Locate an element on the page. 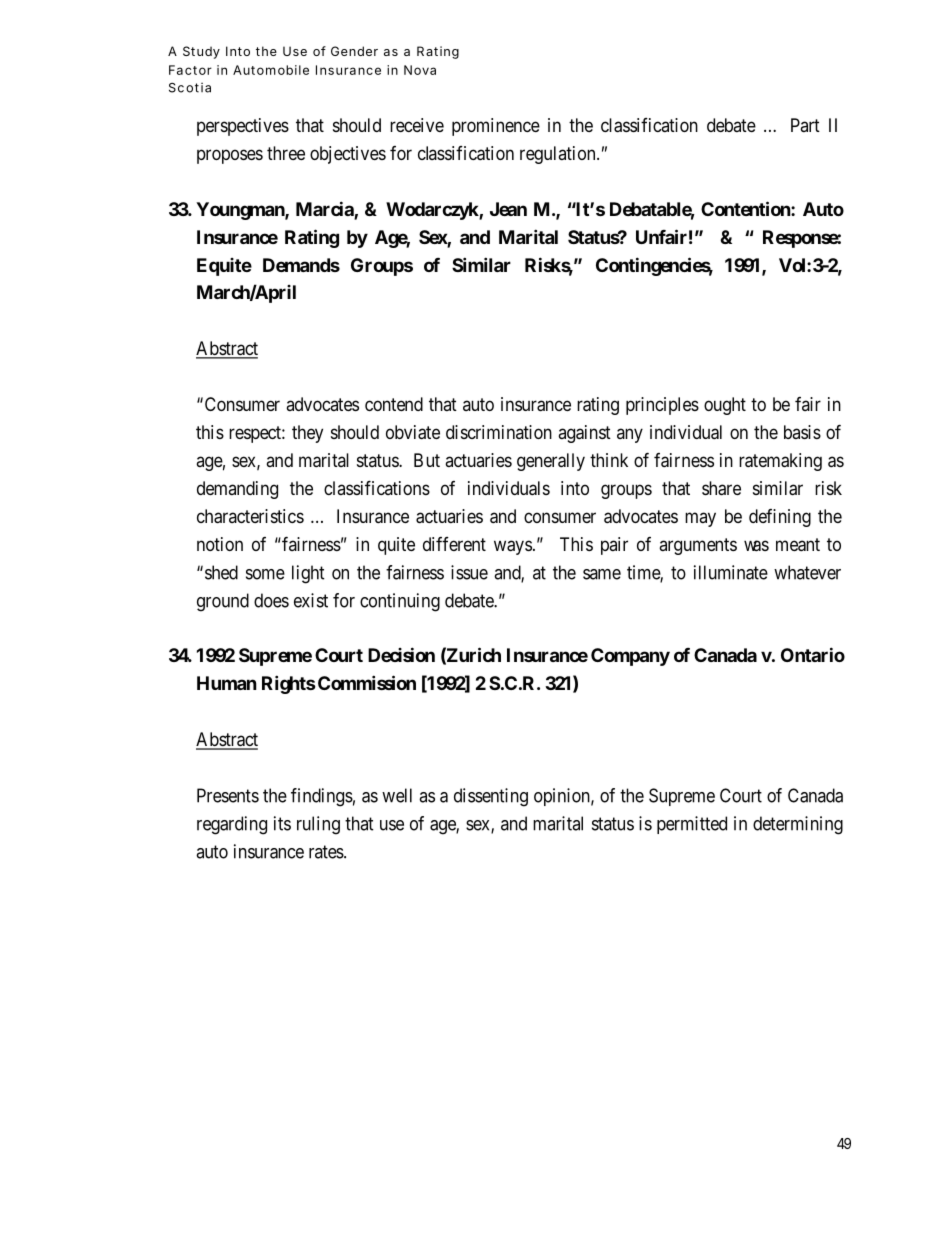 The image size is (952, 1233). ought is located at coordinates (725, 406).
